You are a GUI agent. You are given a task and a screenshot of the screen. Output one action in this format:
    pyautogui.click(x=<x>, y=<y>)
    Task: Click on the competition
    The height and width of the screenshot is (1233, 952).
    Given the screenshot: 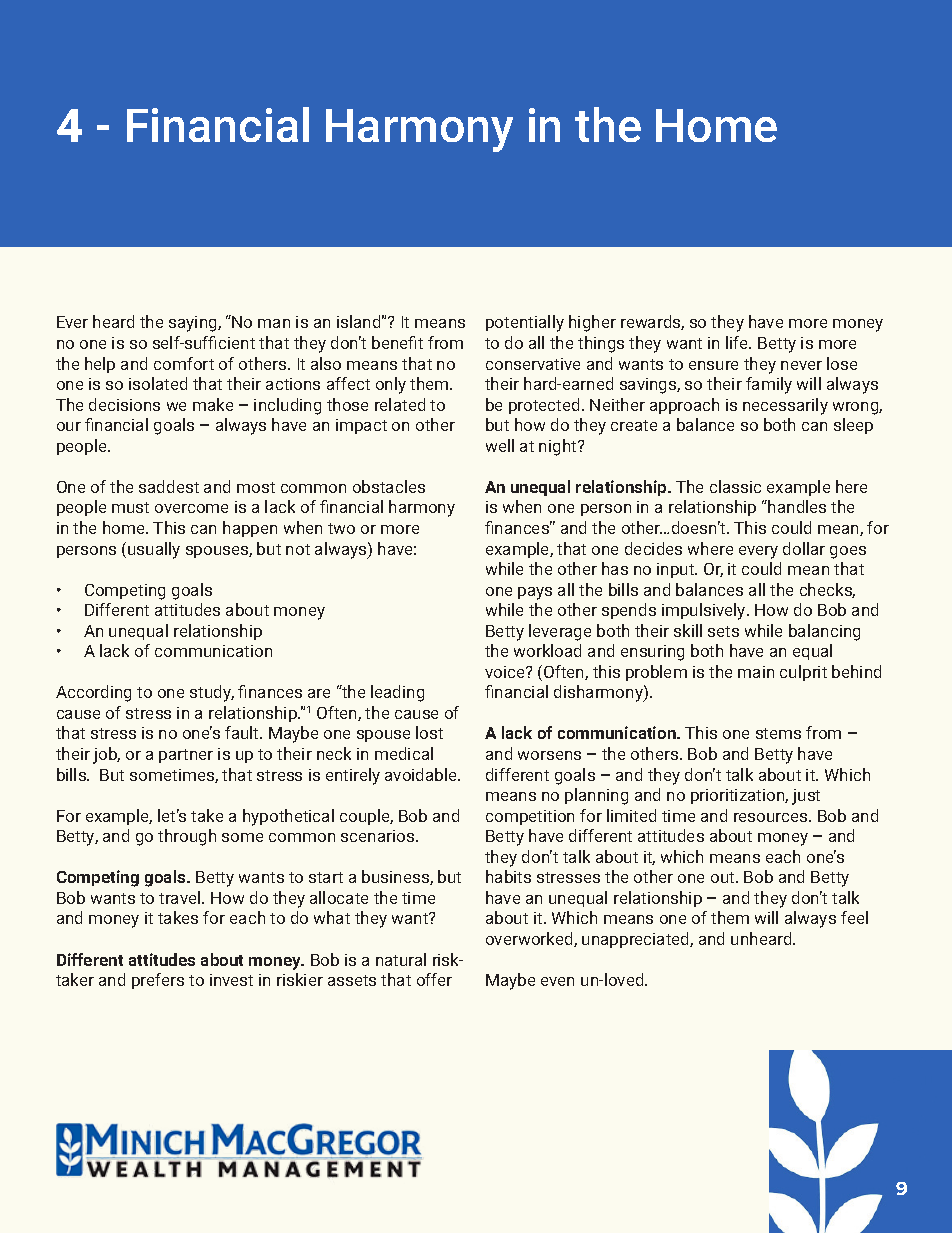 What is the action you would take?
    pyautogui.click(x=530, y=817)
